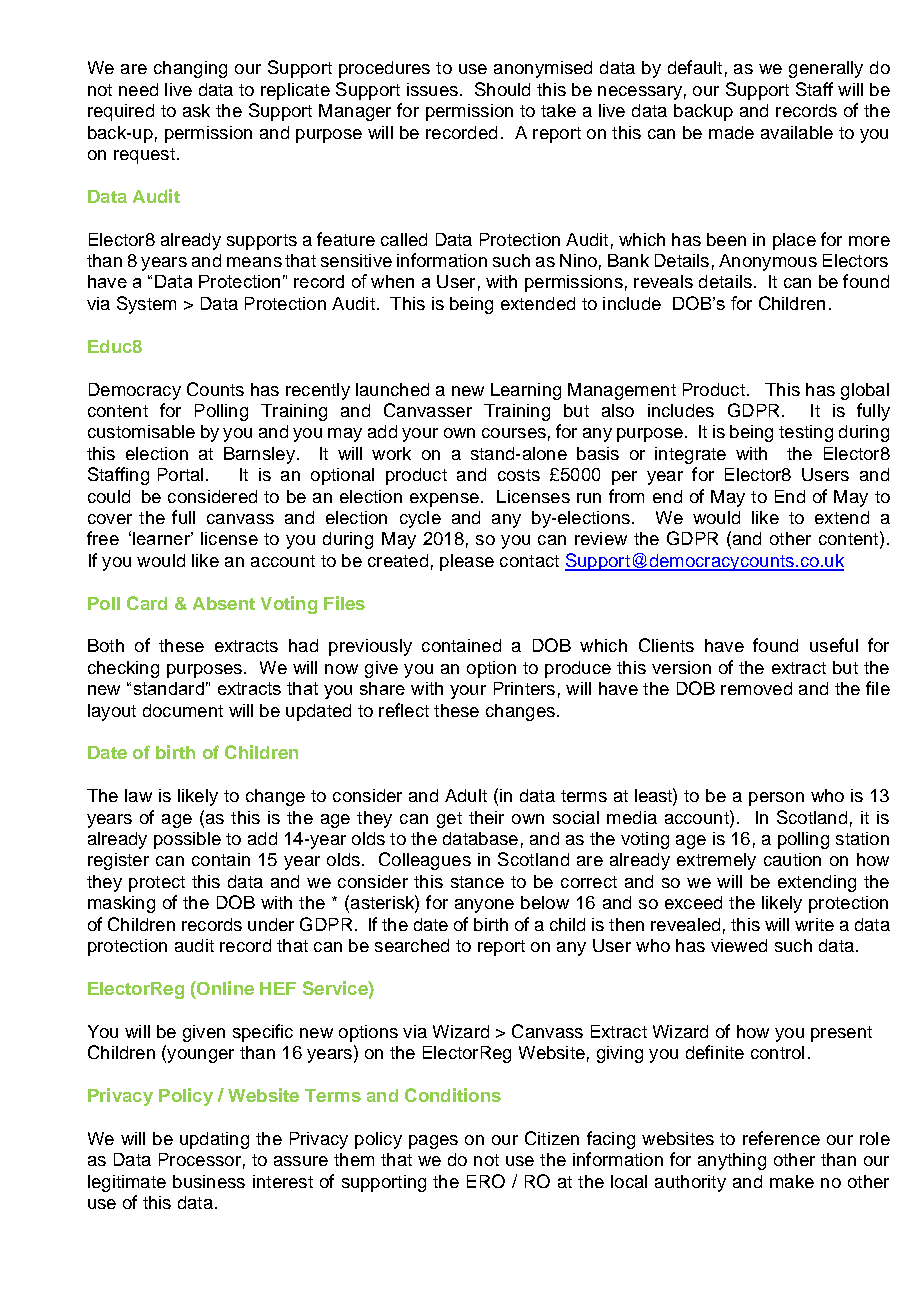 The height and width of the page is (1307, 924). Describe the element at coordinates (797, 132) in the page. I see `available` at that location.
